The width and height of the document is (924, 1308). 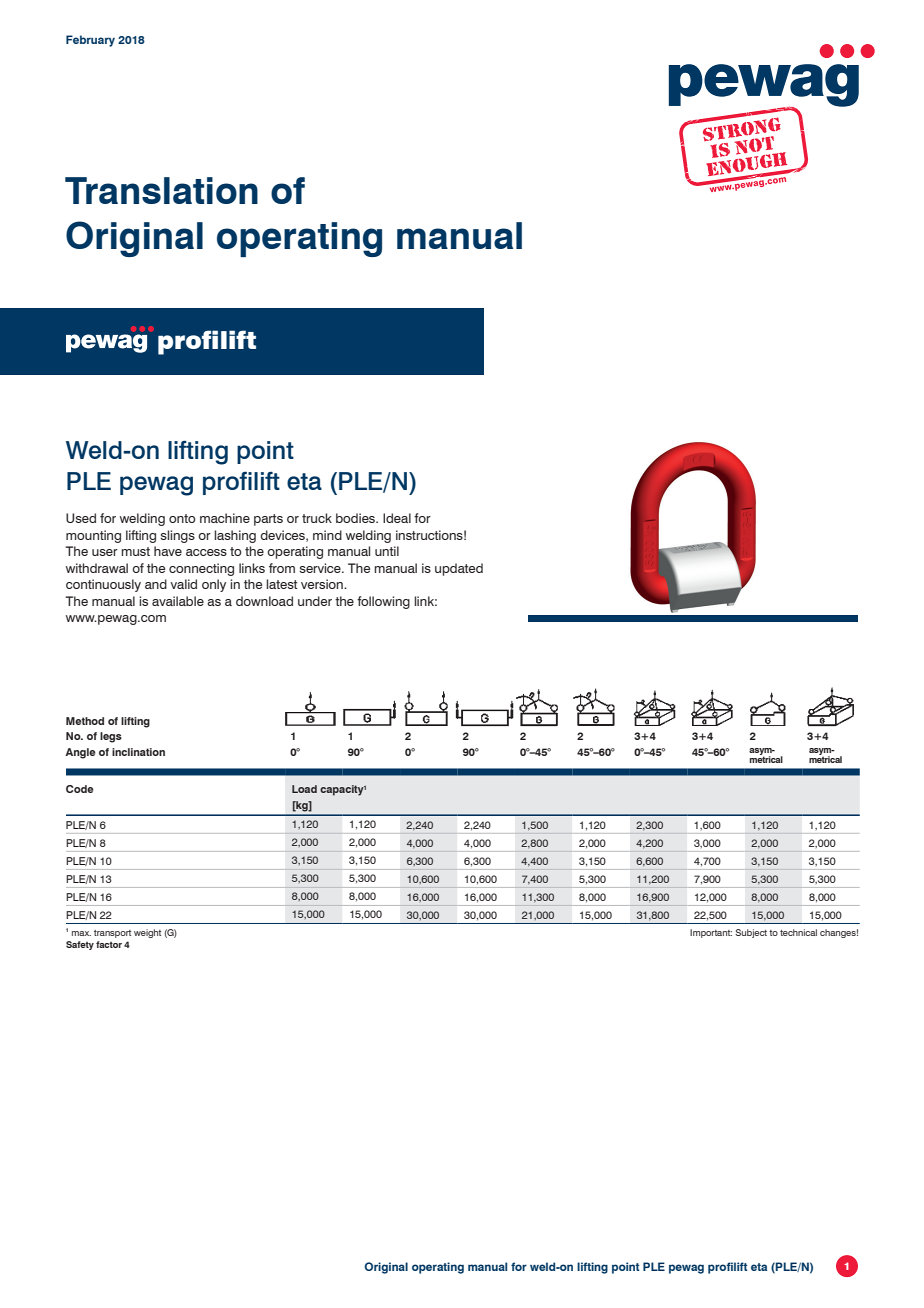 What do you see at coordinates (397, 518) in the document?
I see `Ideal` at bounding box center [397, 518].
